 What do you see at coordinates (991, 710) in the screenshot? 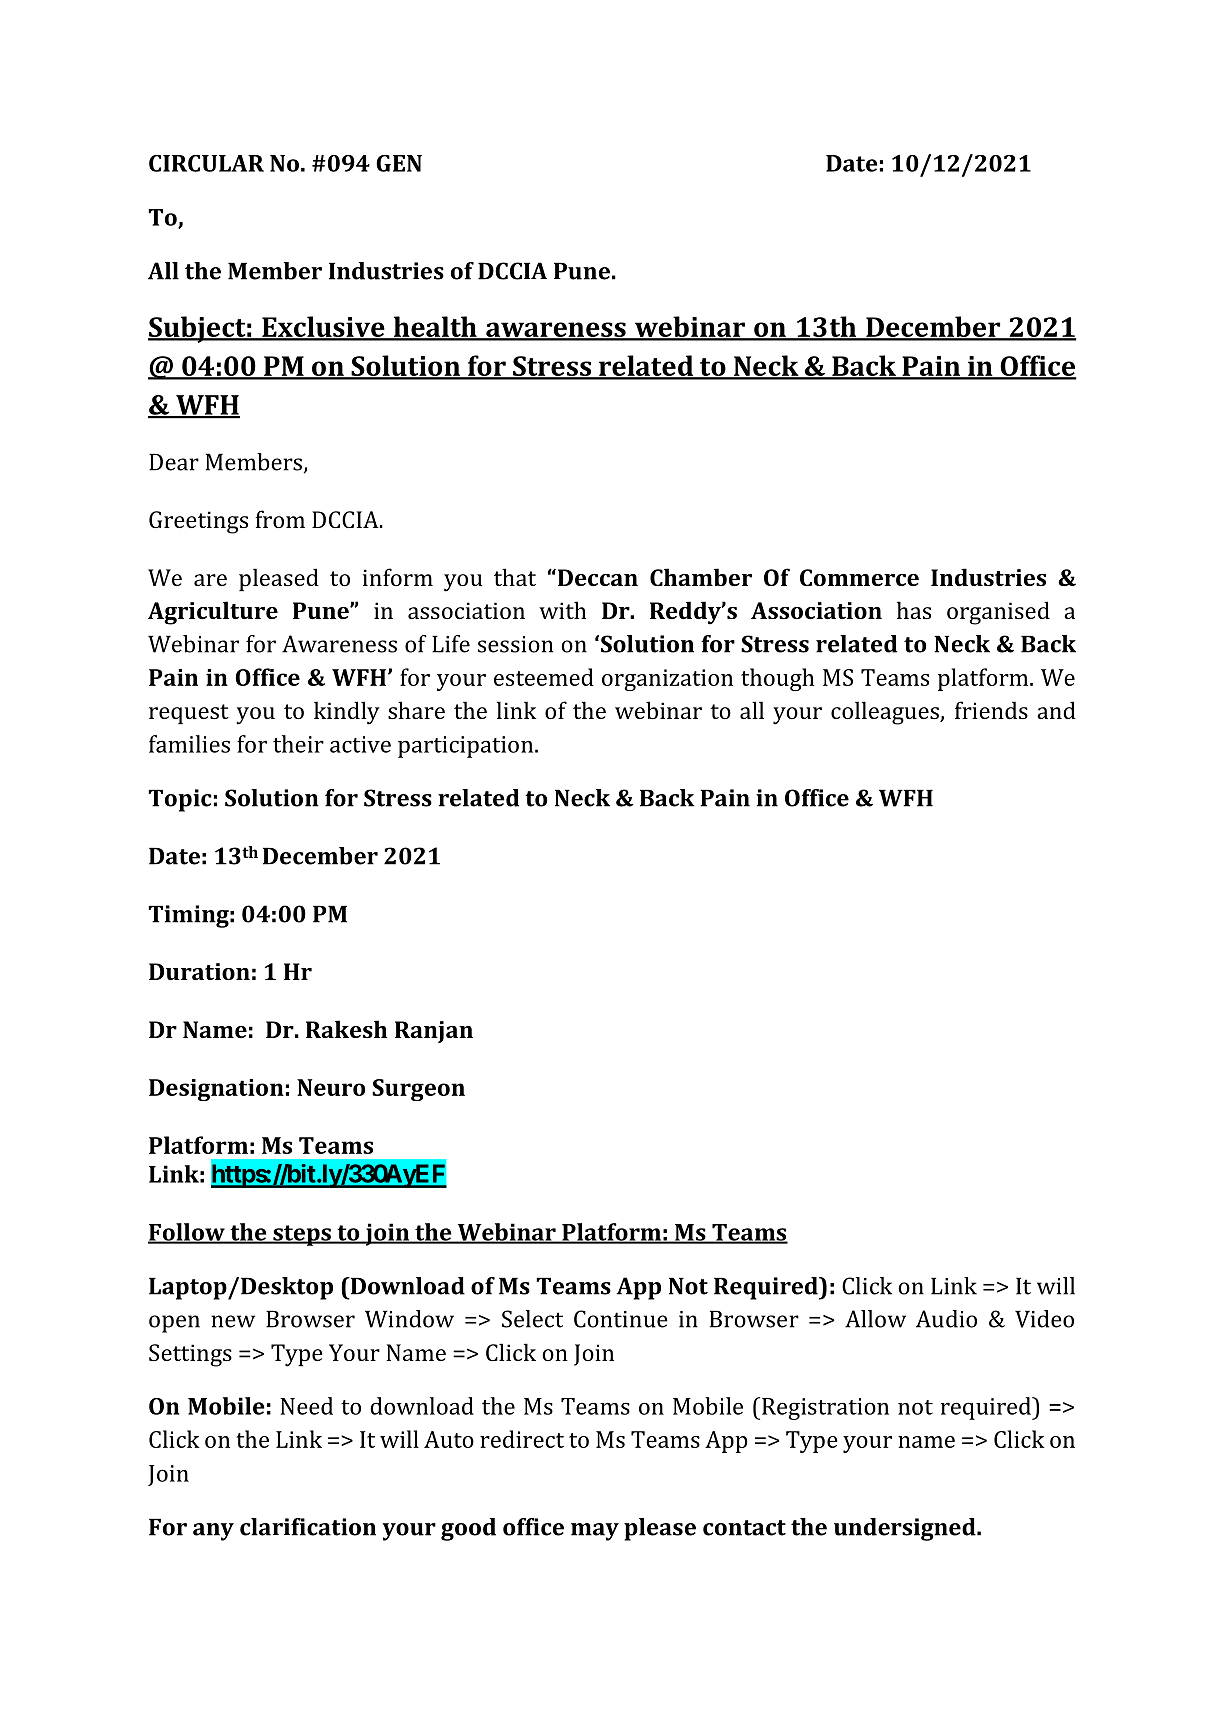
I see `friends` at bounding box center [991, 710].
